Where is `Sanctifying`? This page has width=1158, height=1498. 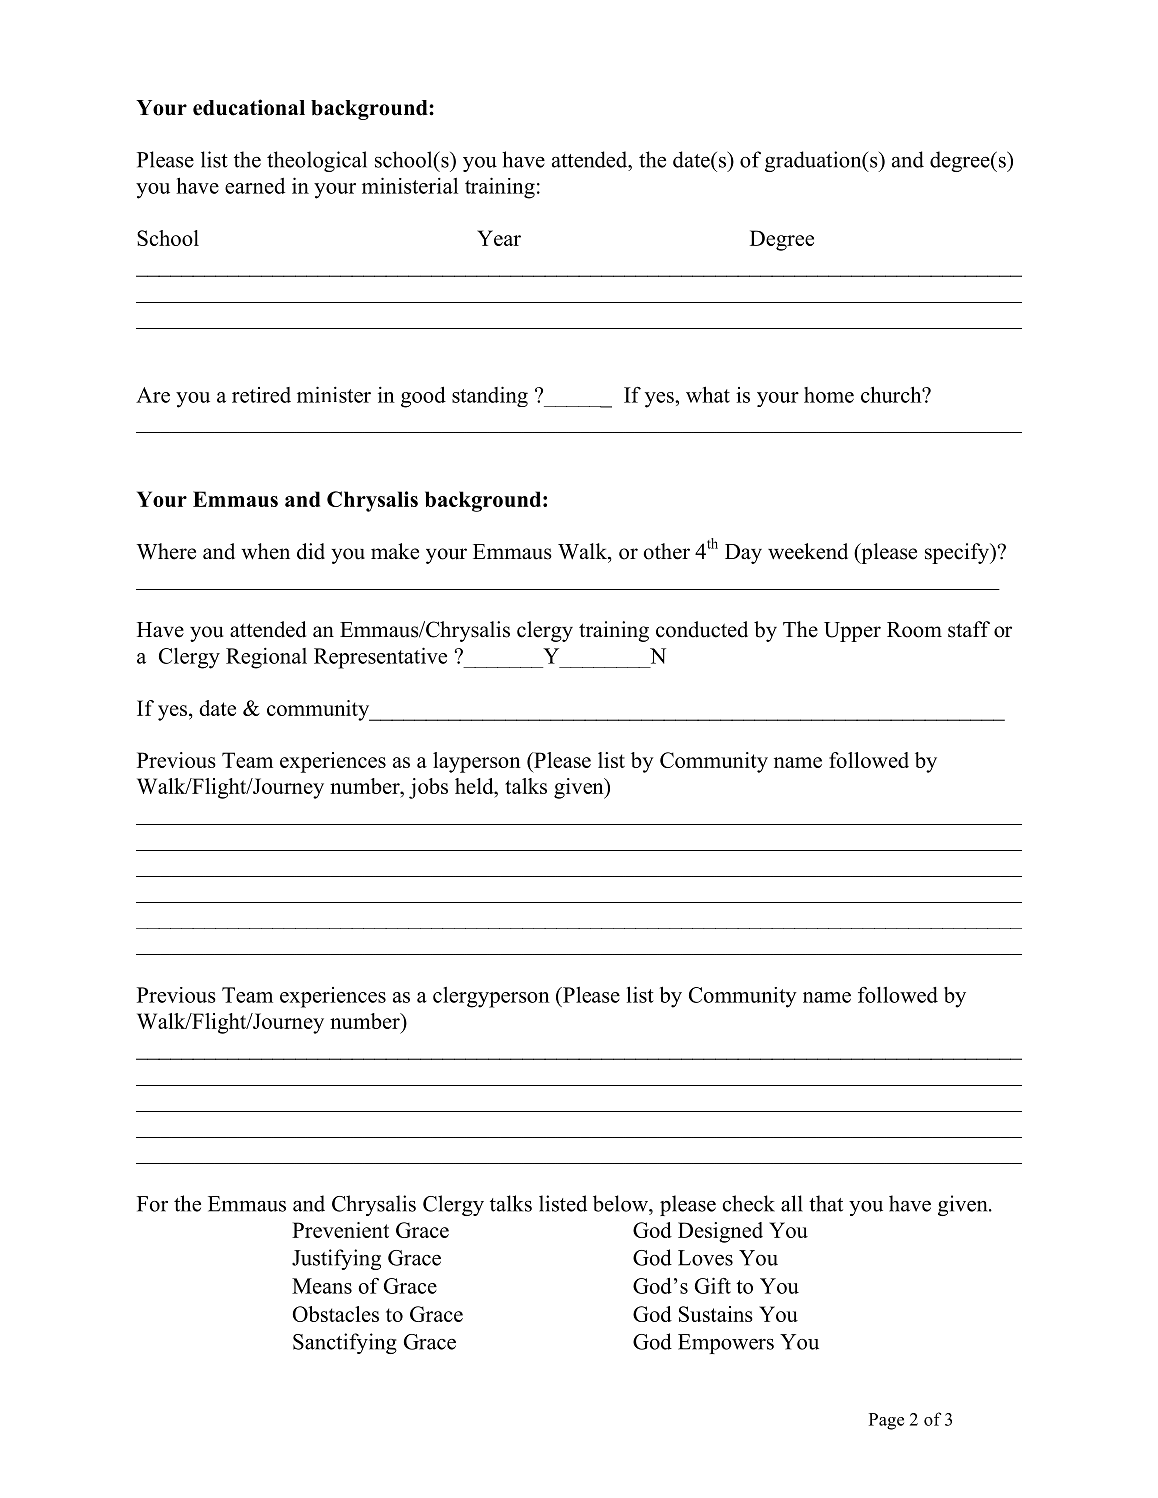
Sanctifying is located at coordinates (345, 1343).
